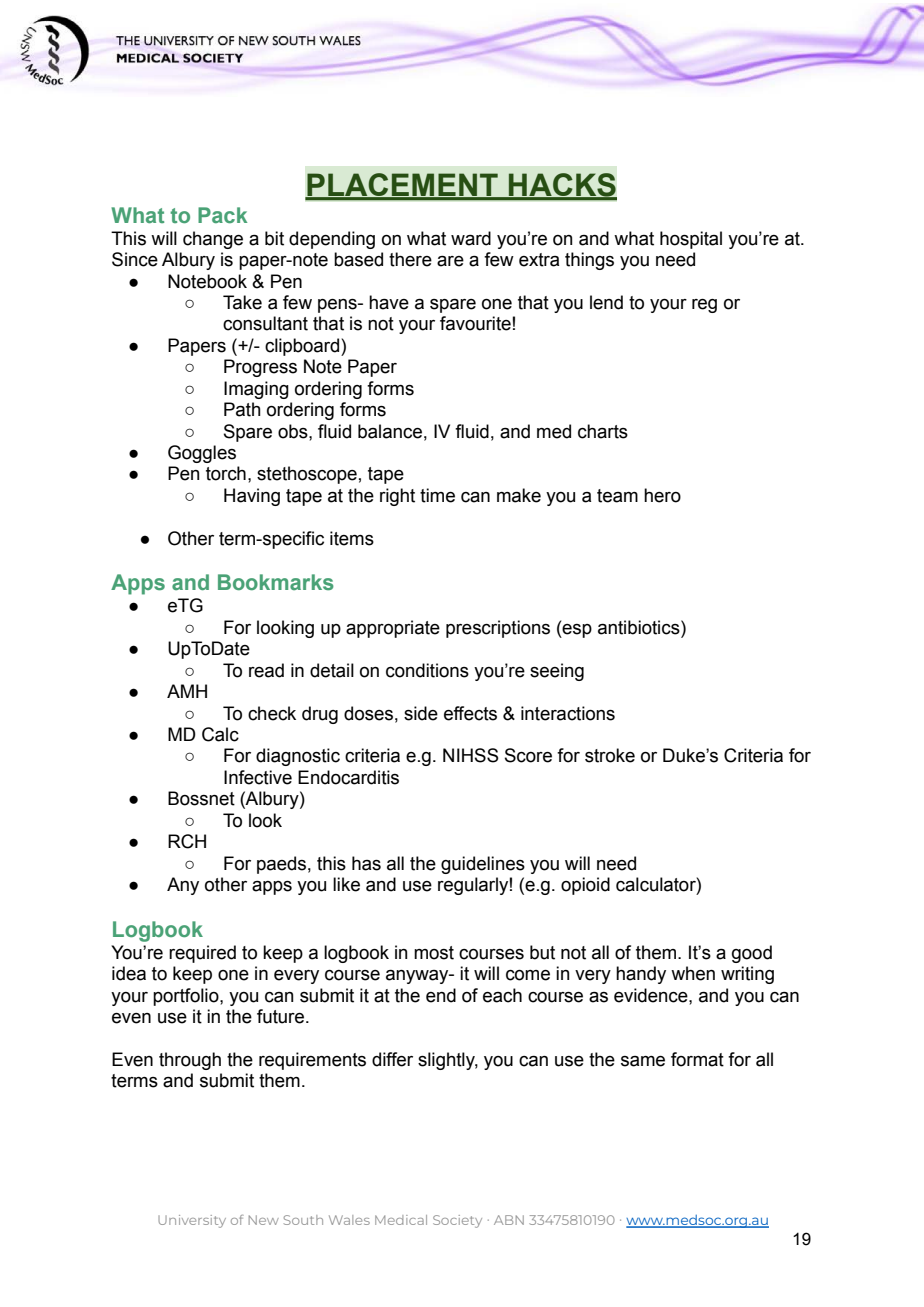 Image resolution: width=924 pixels, height=1307 pixels. What do you see at coordinates (662, 495) in the screenshot?
I see `hero` at bounding box center [662, 495].
